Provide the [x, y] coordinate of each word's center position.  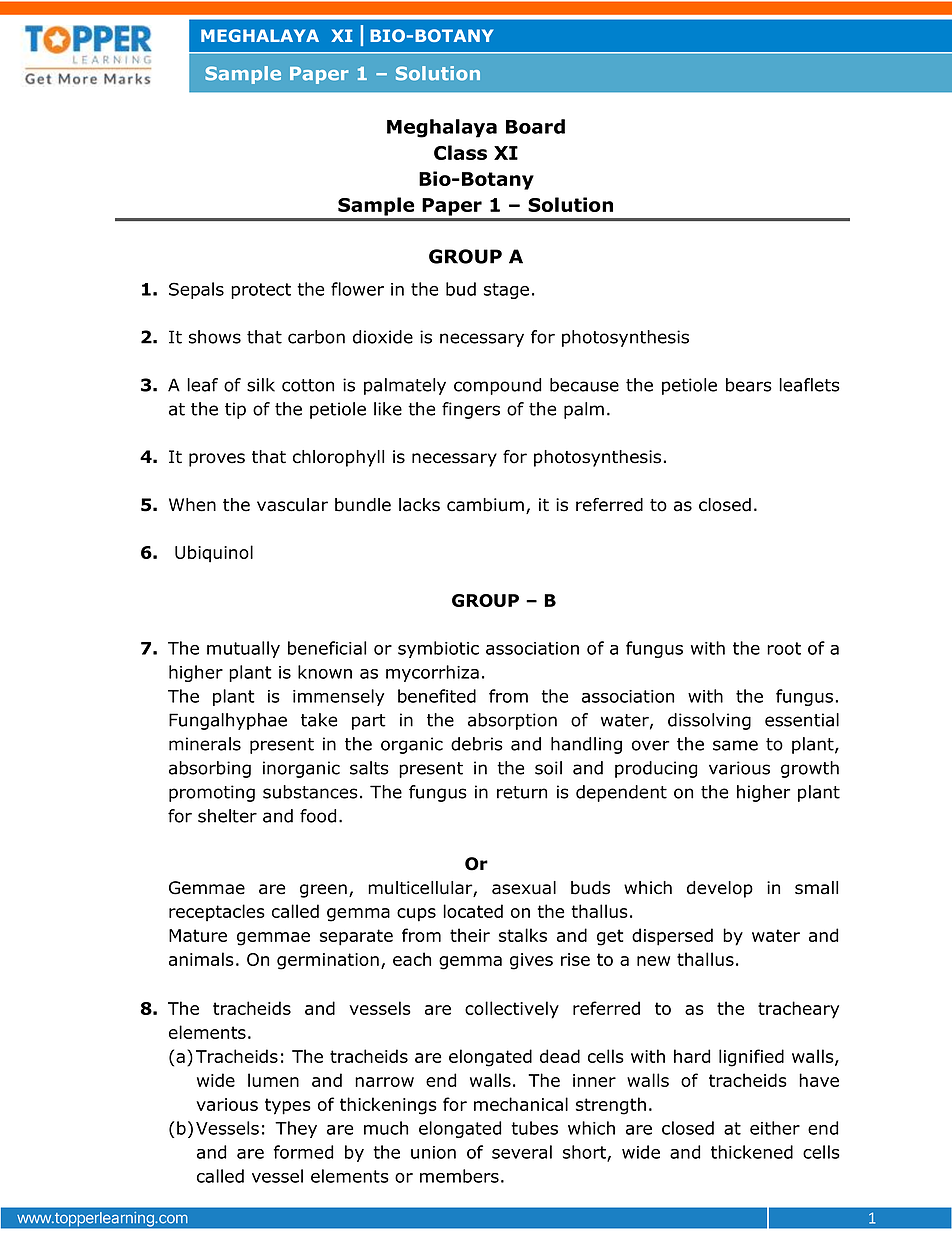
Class [460, 152]
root [784, 648]
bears [749, 385]
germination [328, 961]
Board [535, 126]
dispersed [672, 937]
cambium [485, 505]
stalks [523, 935]
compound [497, 386]
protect [261, 291]
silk [261, 385]
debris [477, 744]
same [735, 745]
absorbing [210, 769]
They [296, 1129]
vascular [292, 505]
